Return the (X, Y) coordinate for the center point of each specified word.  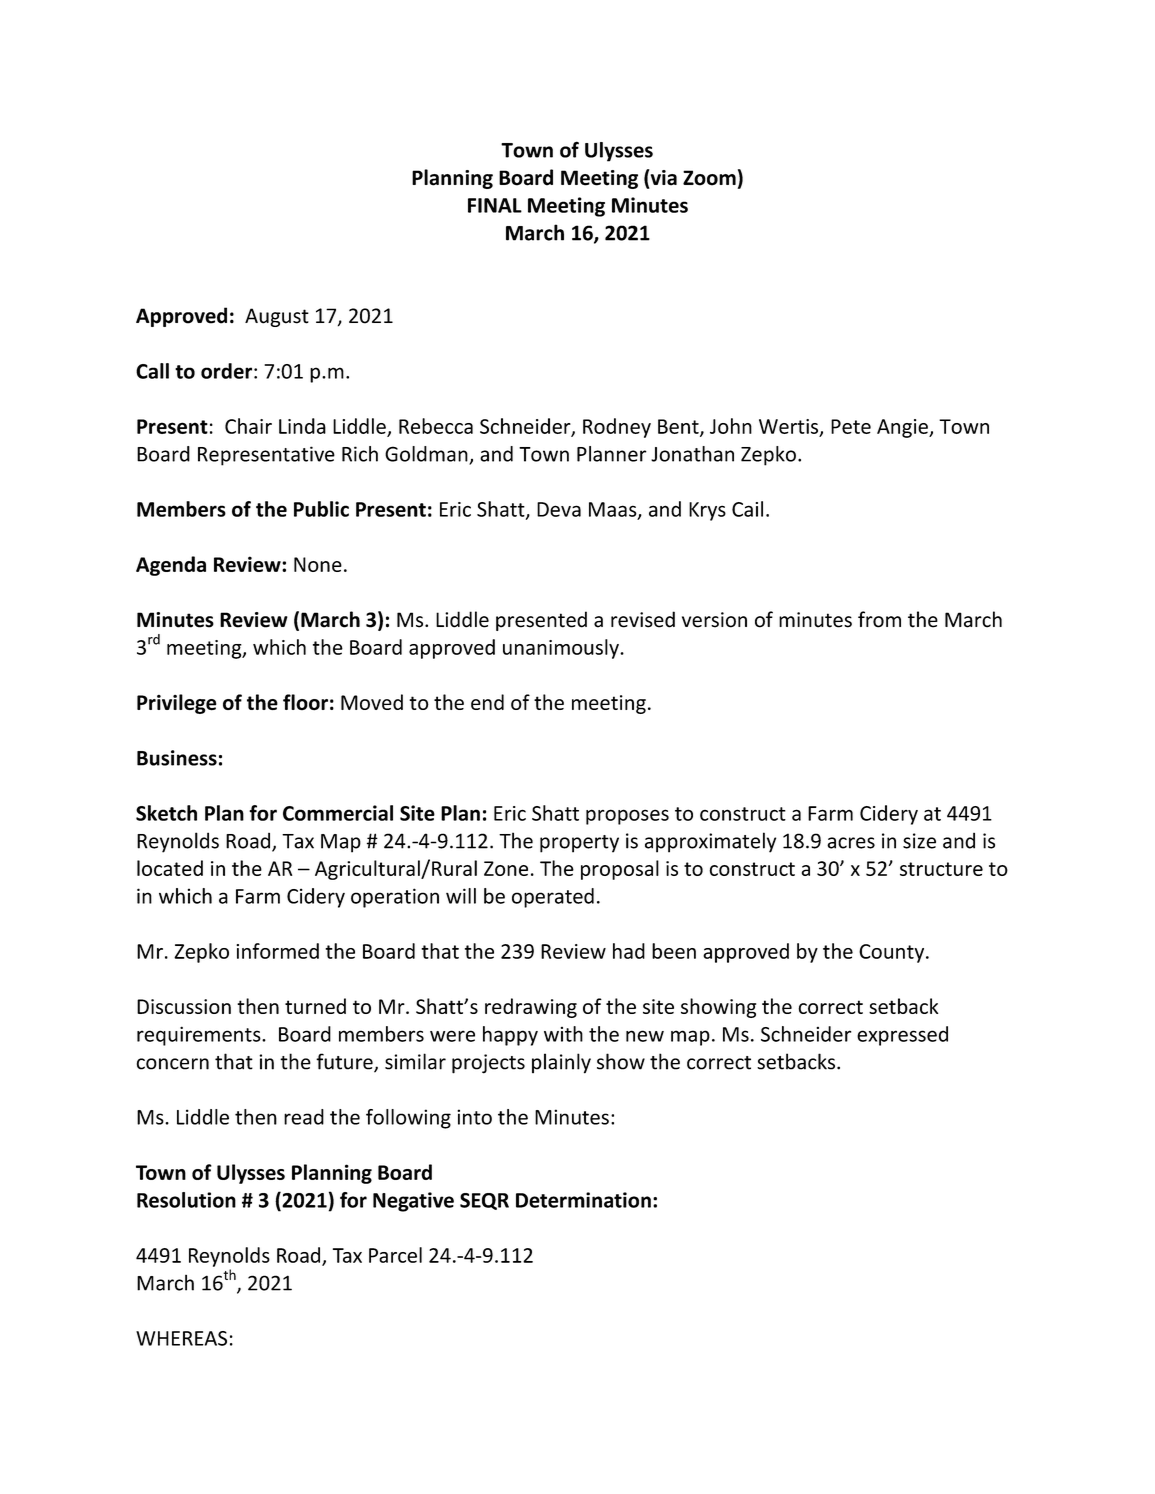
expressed (902, 1036)
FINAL (495, 205)
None (318, 564)
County (893, 953)
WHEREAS (181, 1338)
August (277, 317)
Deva (559, 509)
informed (277, 951)
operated (553, 898)
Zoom (709, 178)
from (879, 619)
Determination (583, 1200)
